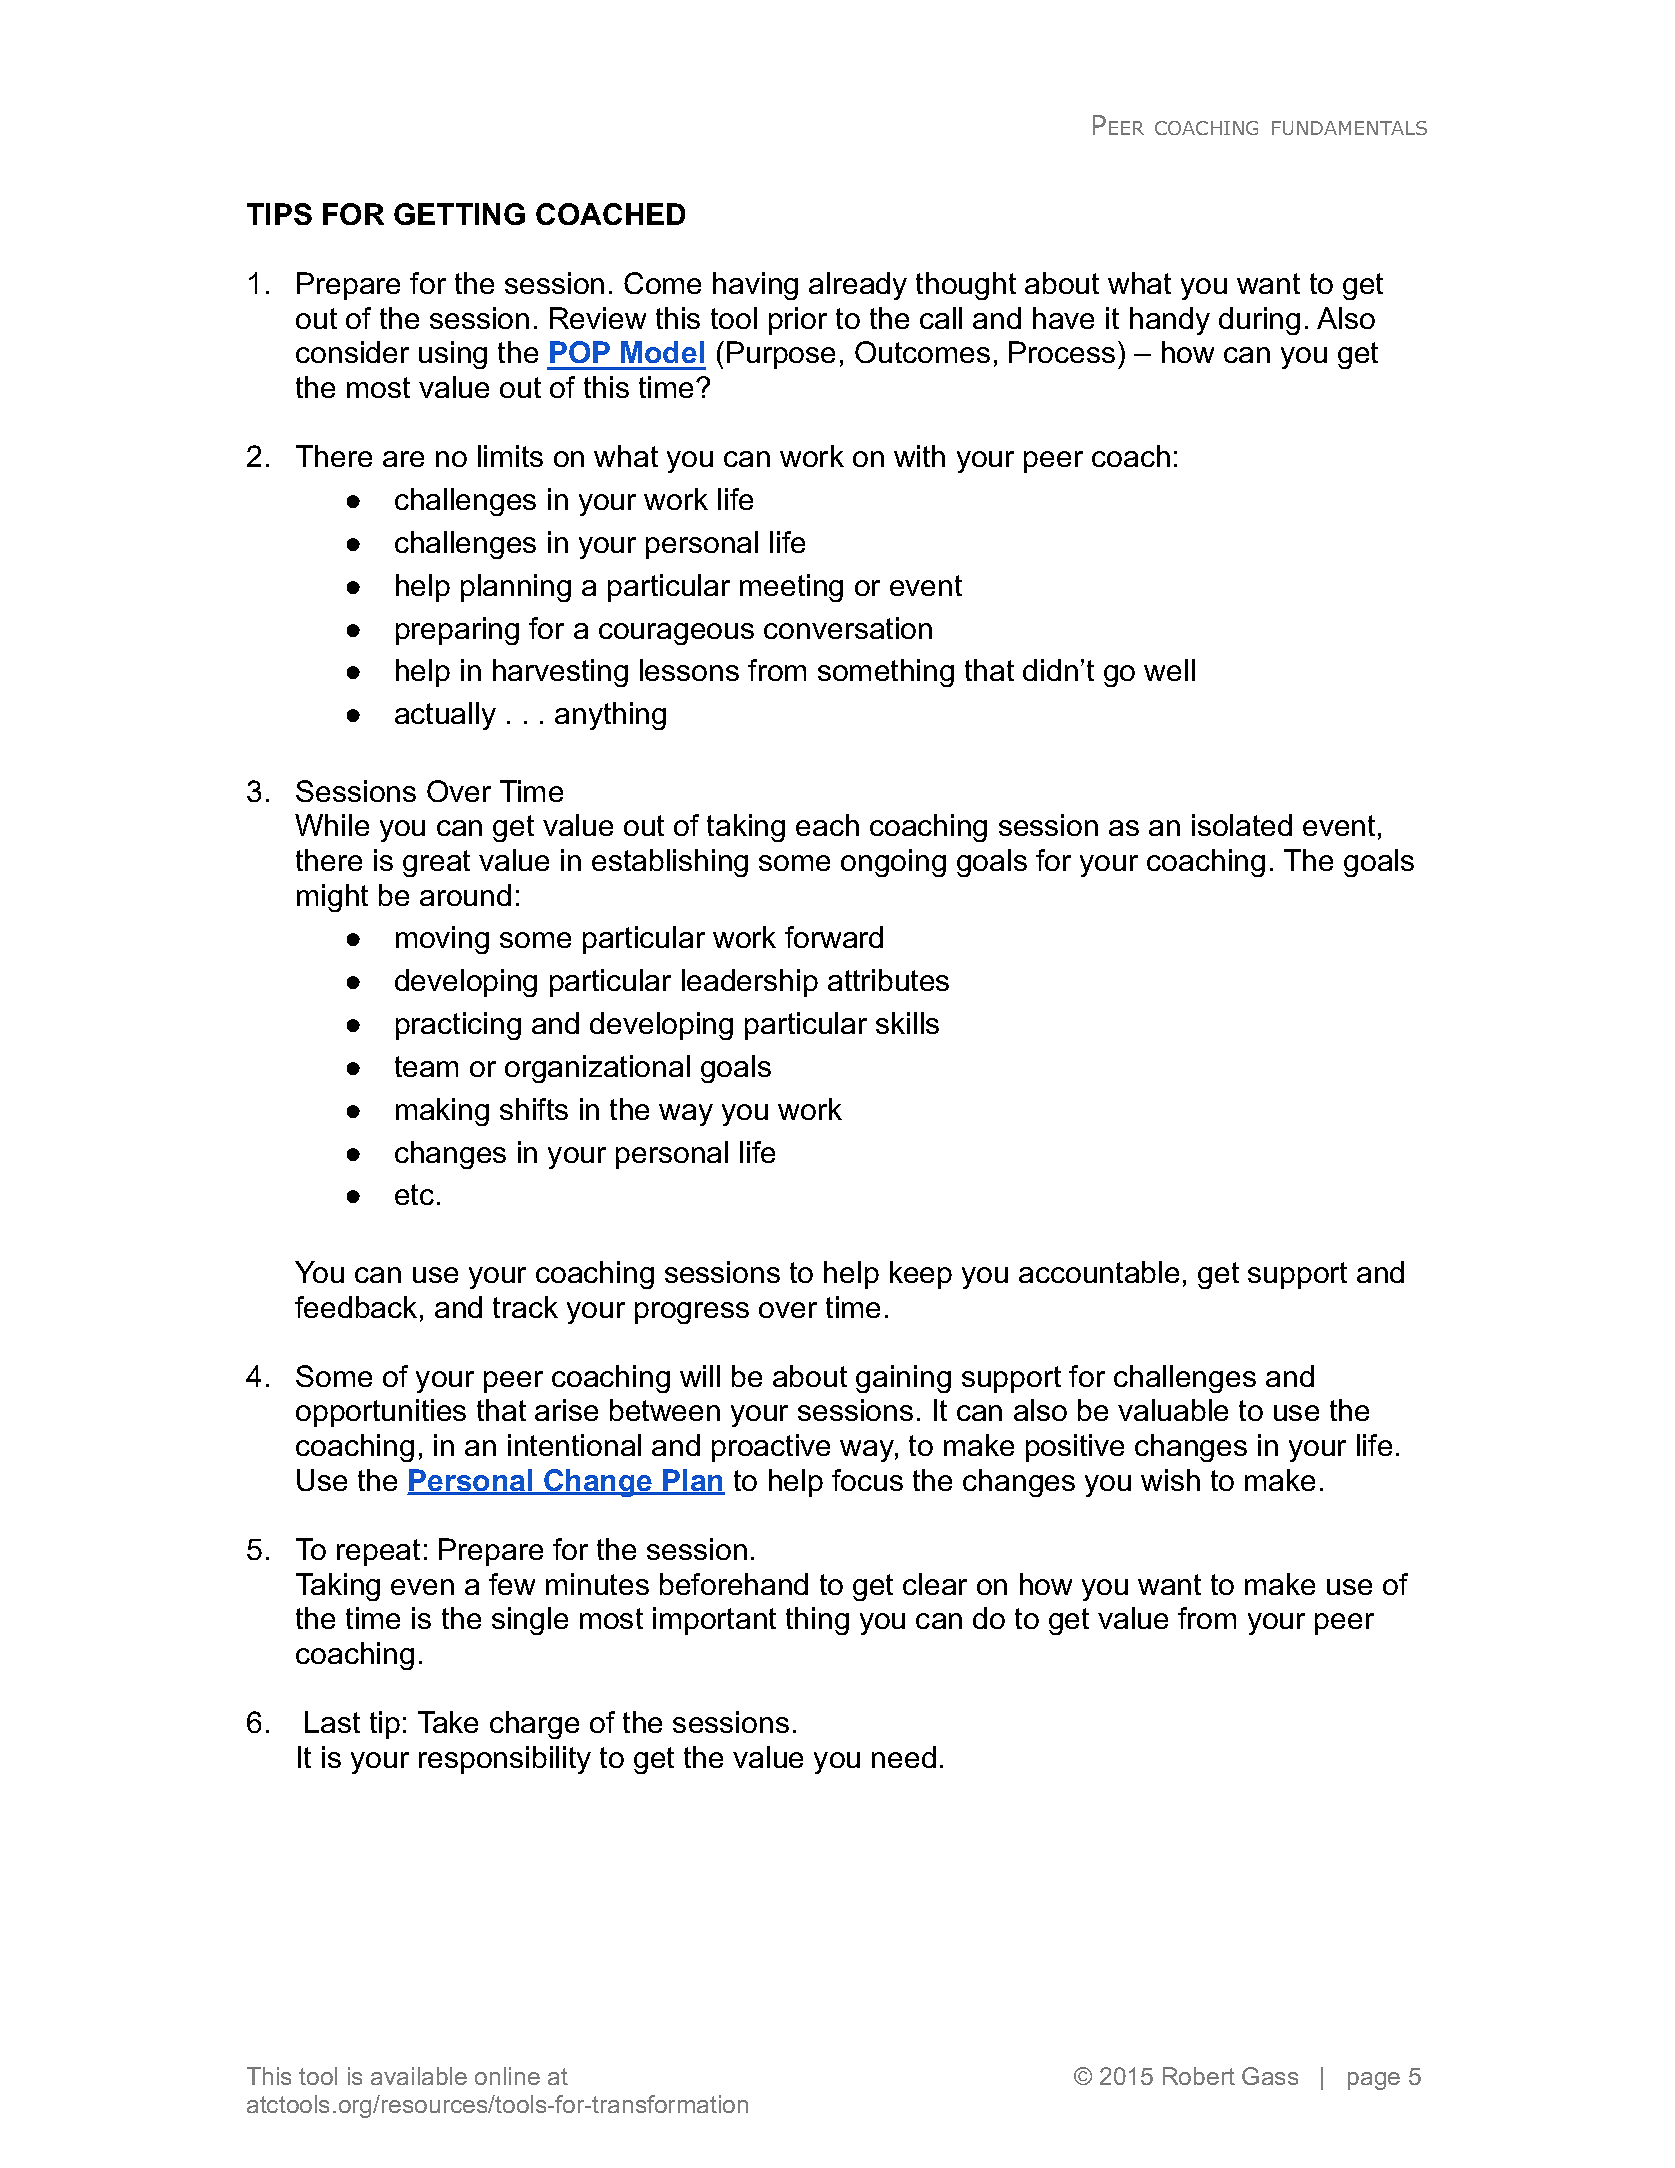  What do you see at coordinates (1270, 2076) in the page?
I see `Gass` at bounding box center [1270, 2076].
